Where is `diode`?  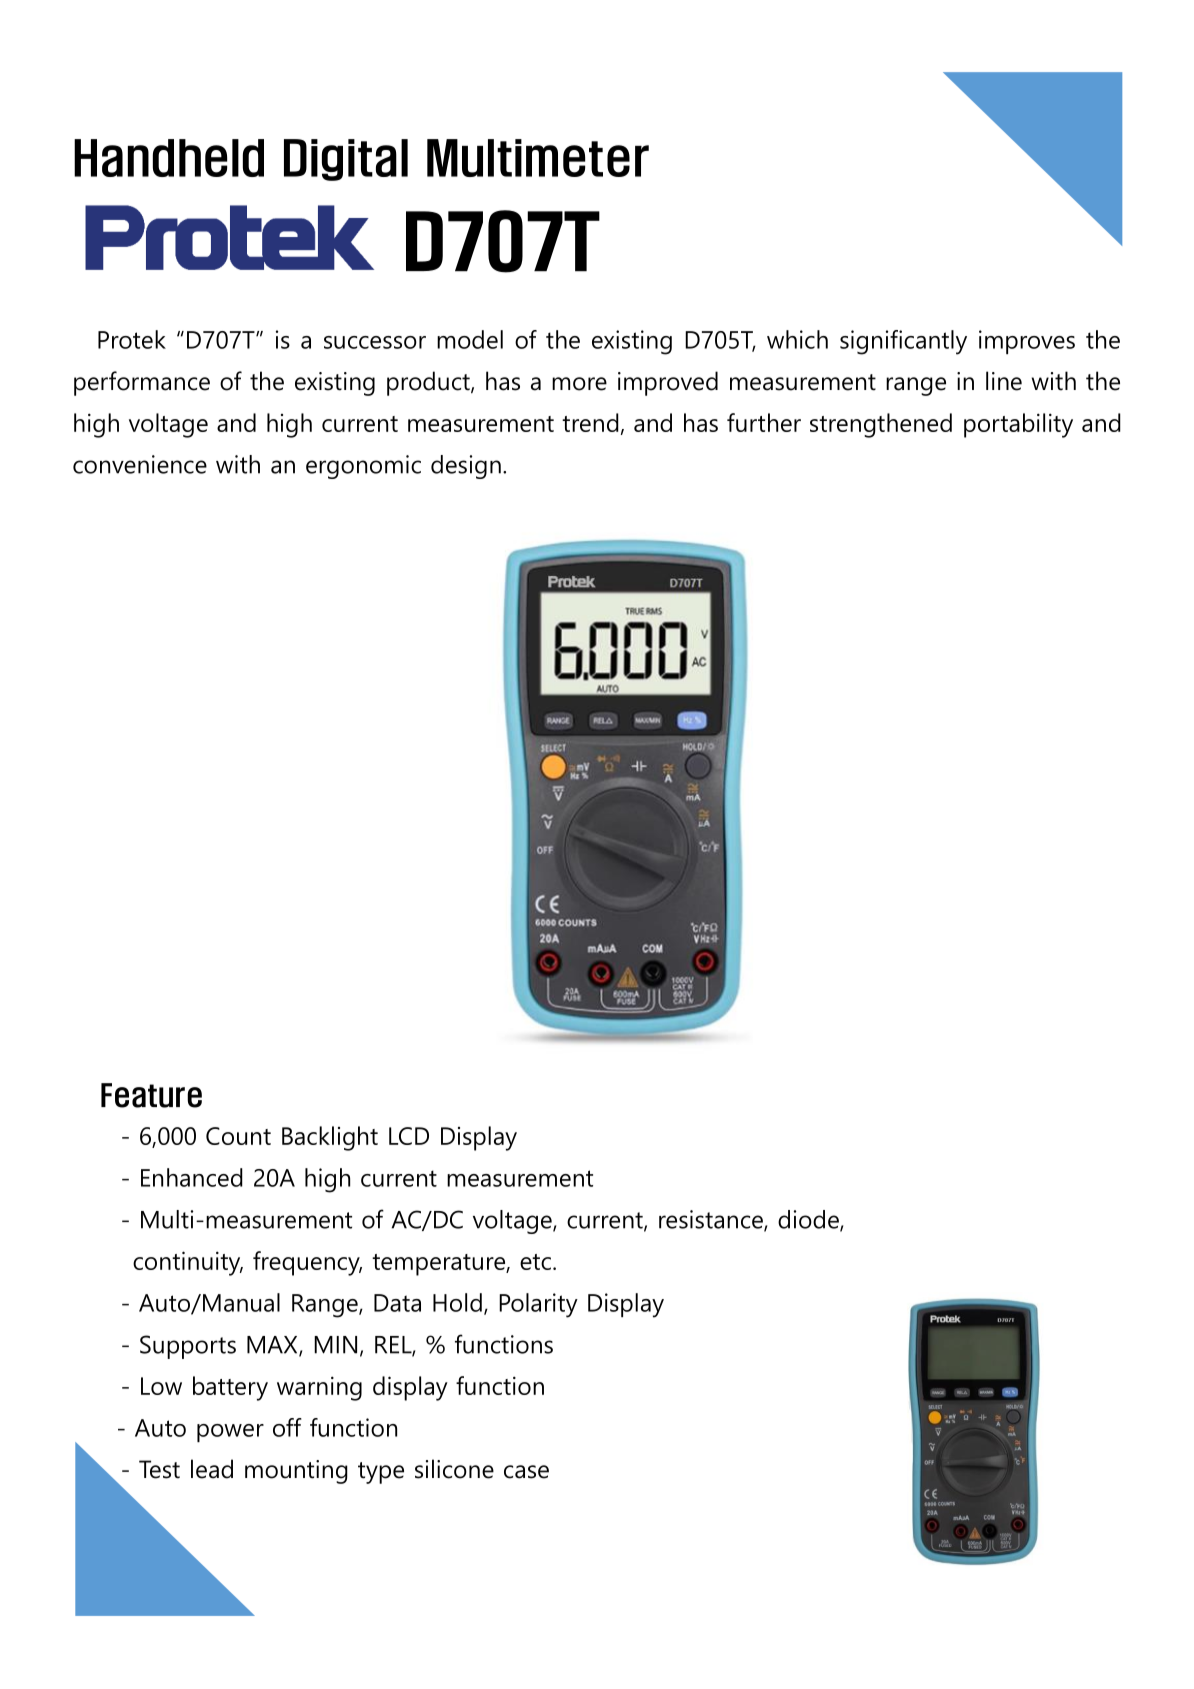 diode is located at coordinates (809, 1220).
